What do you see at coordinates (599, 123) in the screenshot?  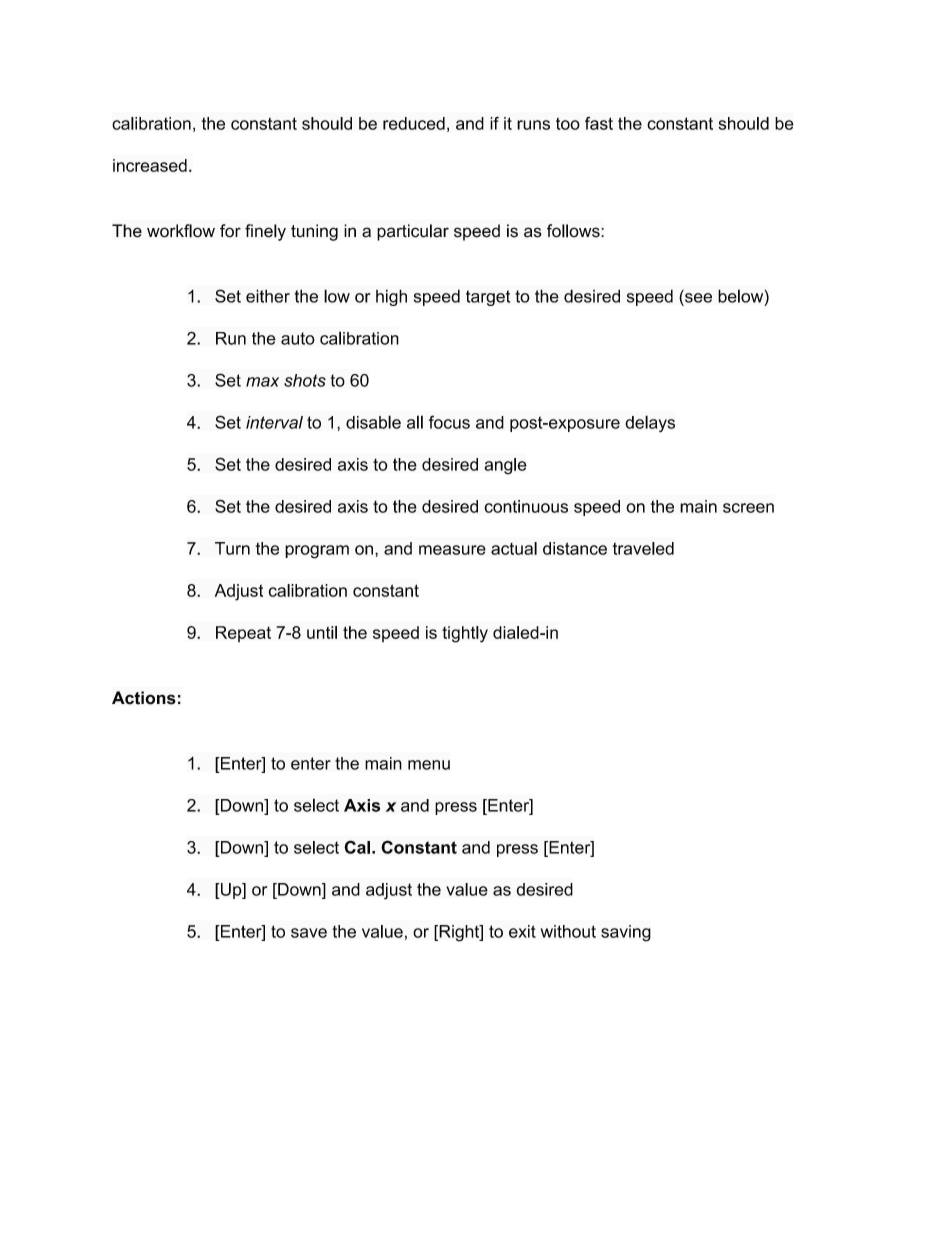 I see `fast` at bounding box center [599, 123].
